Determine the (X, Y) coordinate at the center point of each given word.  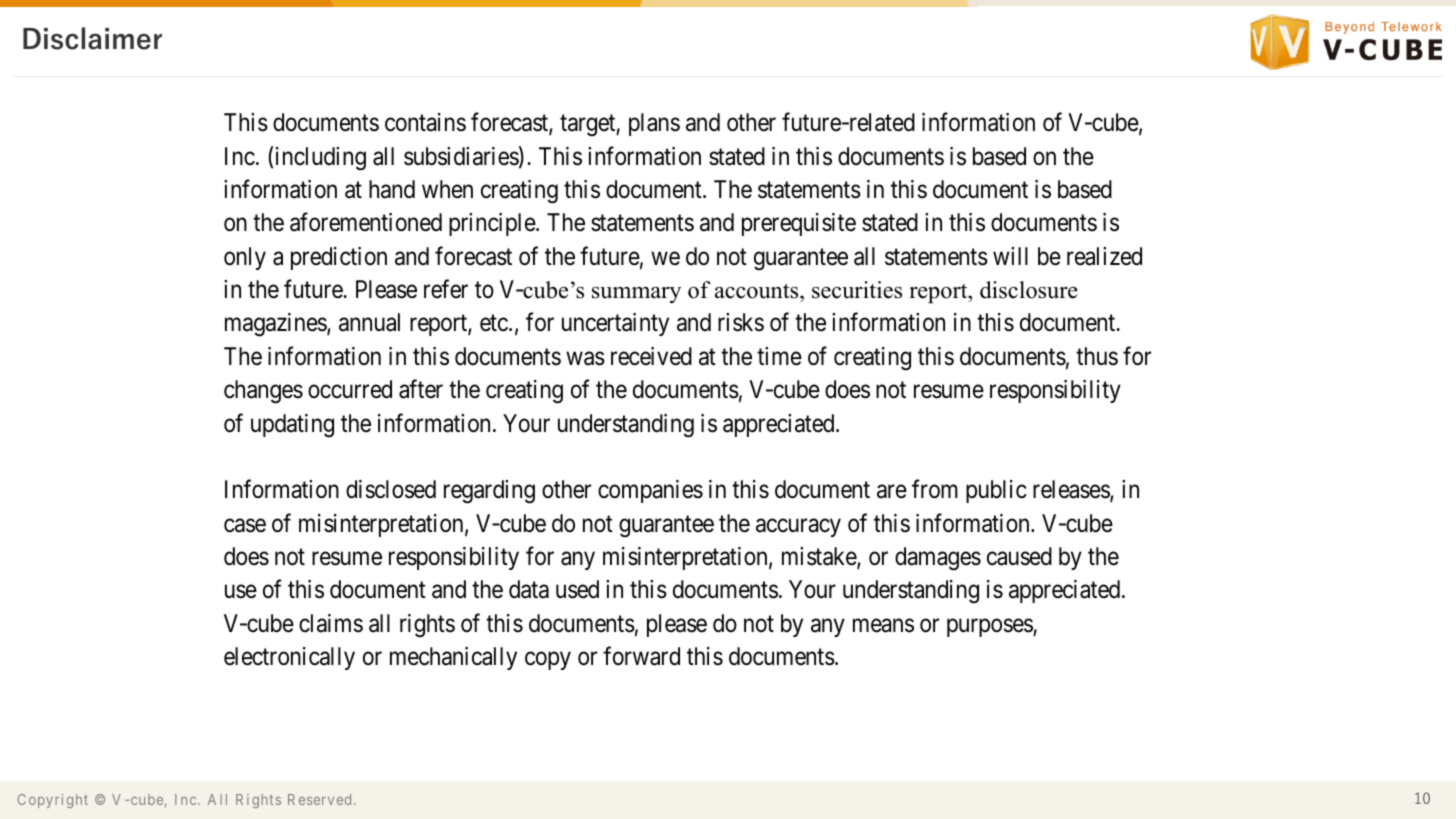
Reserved (319, 799)
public (996, 491)
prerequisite (799, 224)
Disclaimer (92, 38)
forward (641, 656)
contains (425, 122)
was (585, 359)
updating (292, 426)
